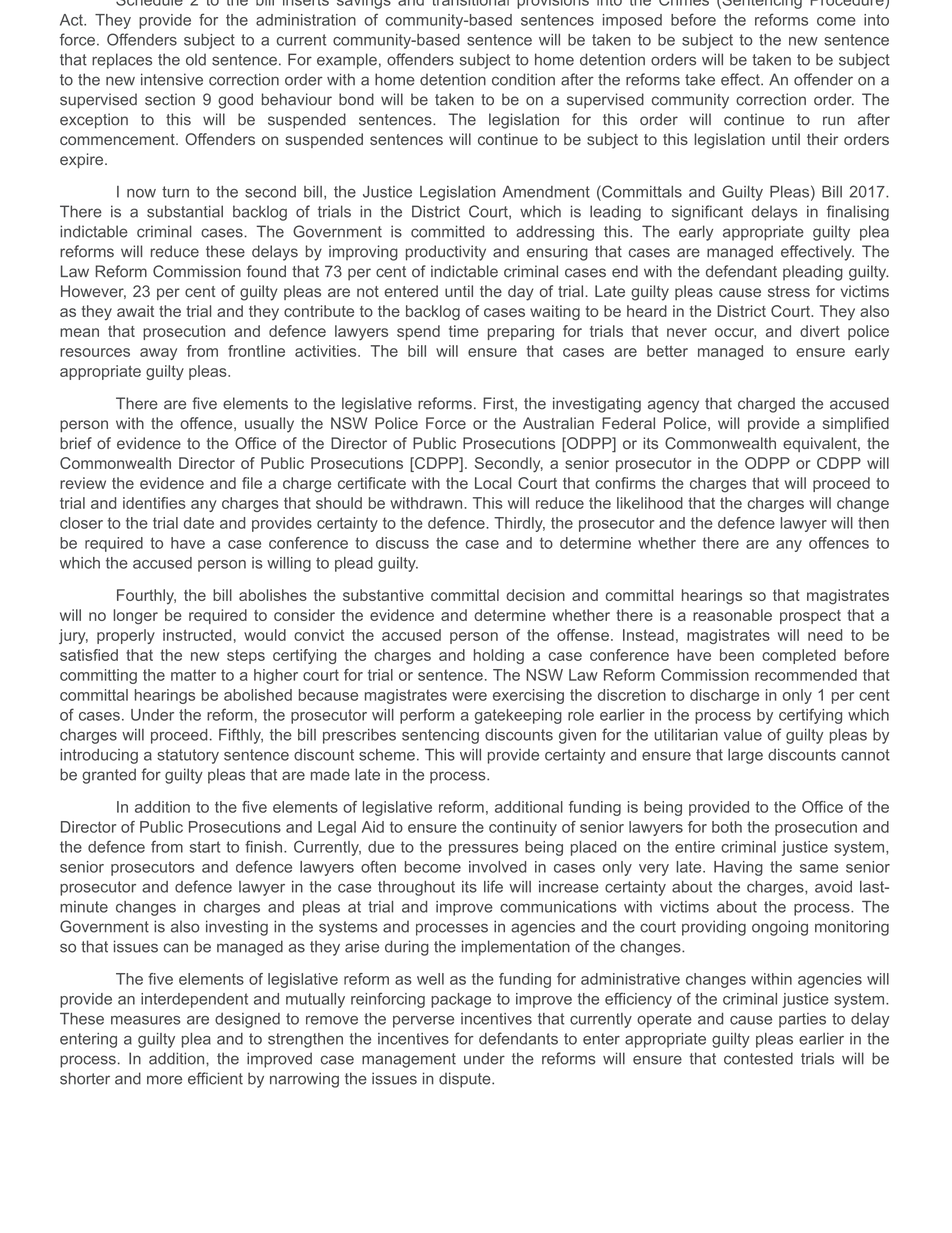 Image resolution: width=952 pixels, height=1233 pixels. I want to click on value, so click(743, 735).
